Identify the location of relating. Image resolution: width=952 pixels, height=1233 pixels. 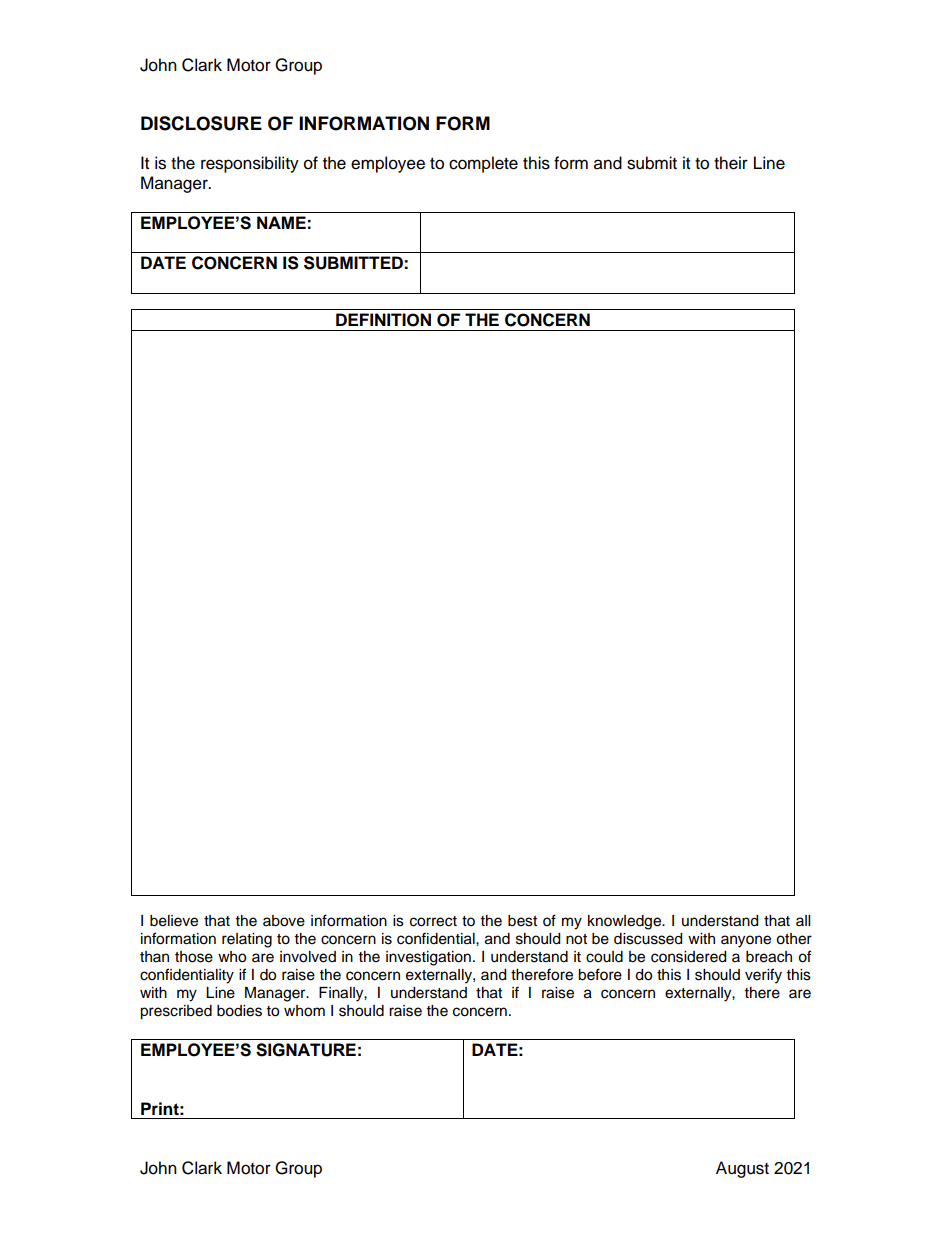
(247, 940).
